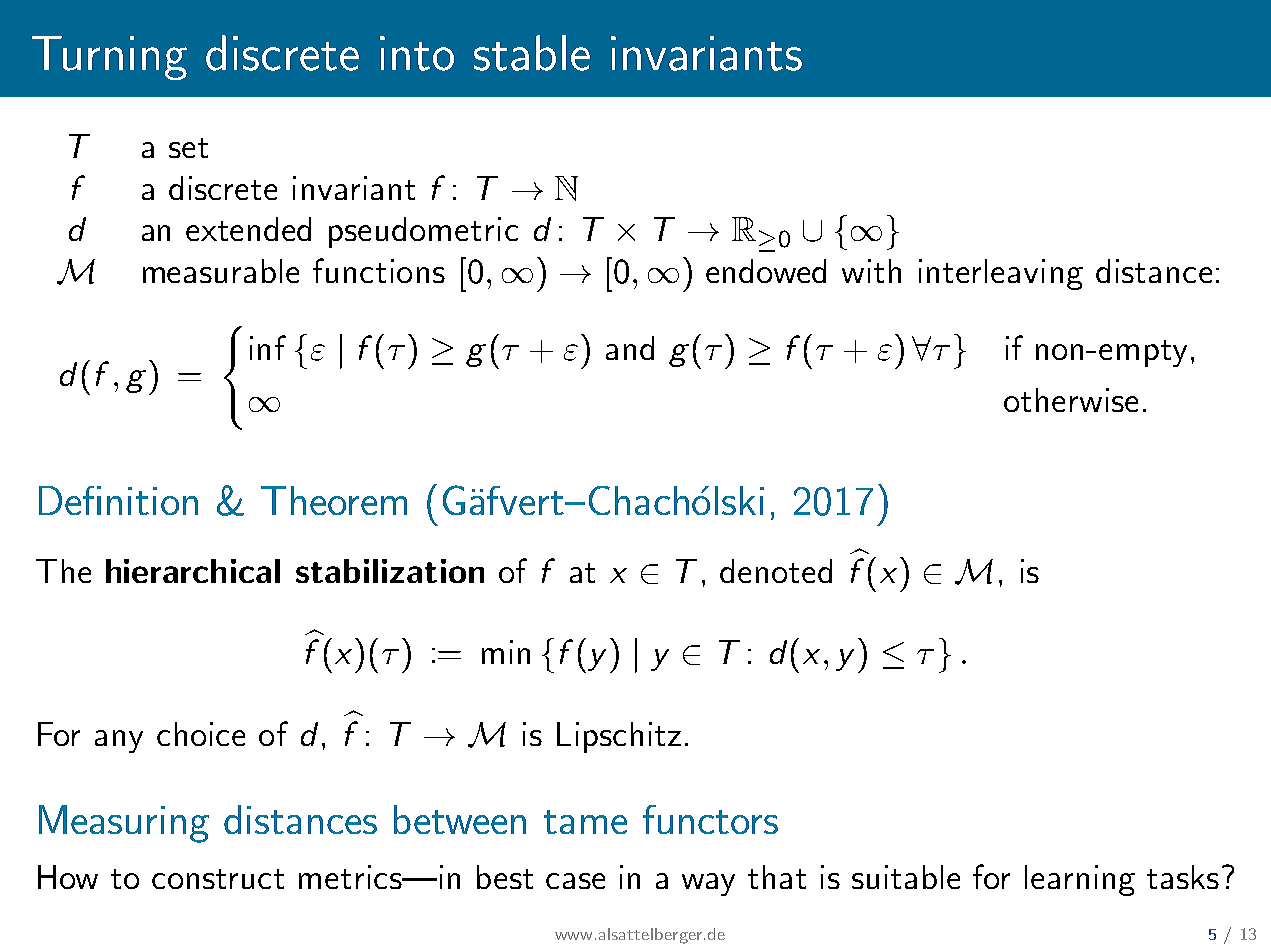  Describe the element at coordinates (871, 271) in the screenshot. I see `with` at that location.
